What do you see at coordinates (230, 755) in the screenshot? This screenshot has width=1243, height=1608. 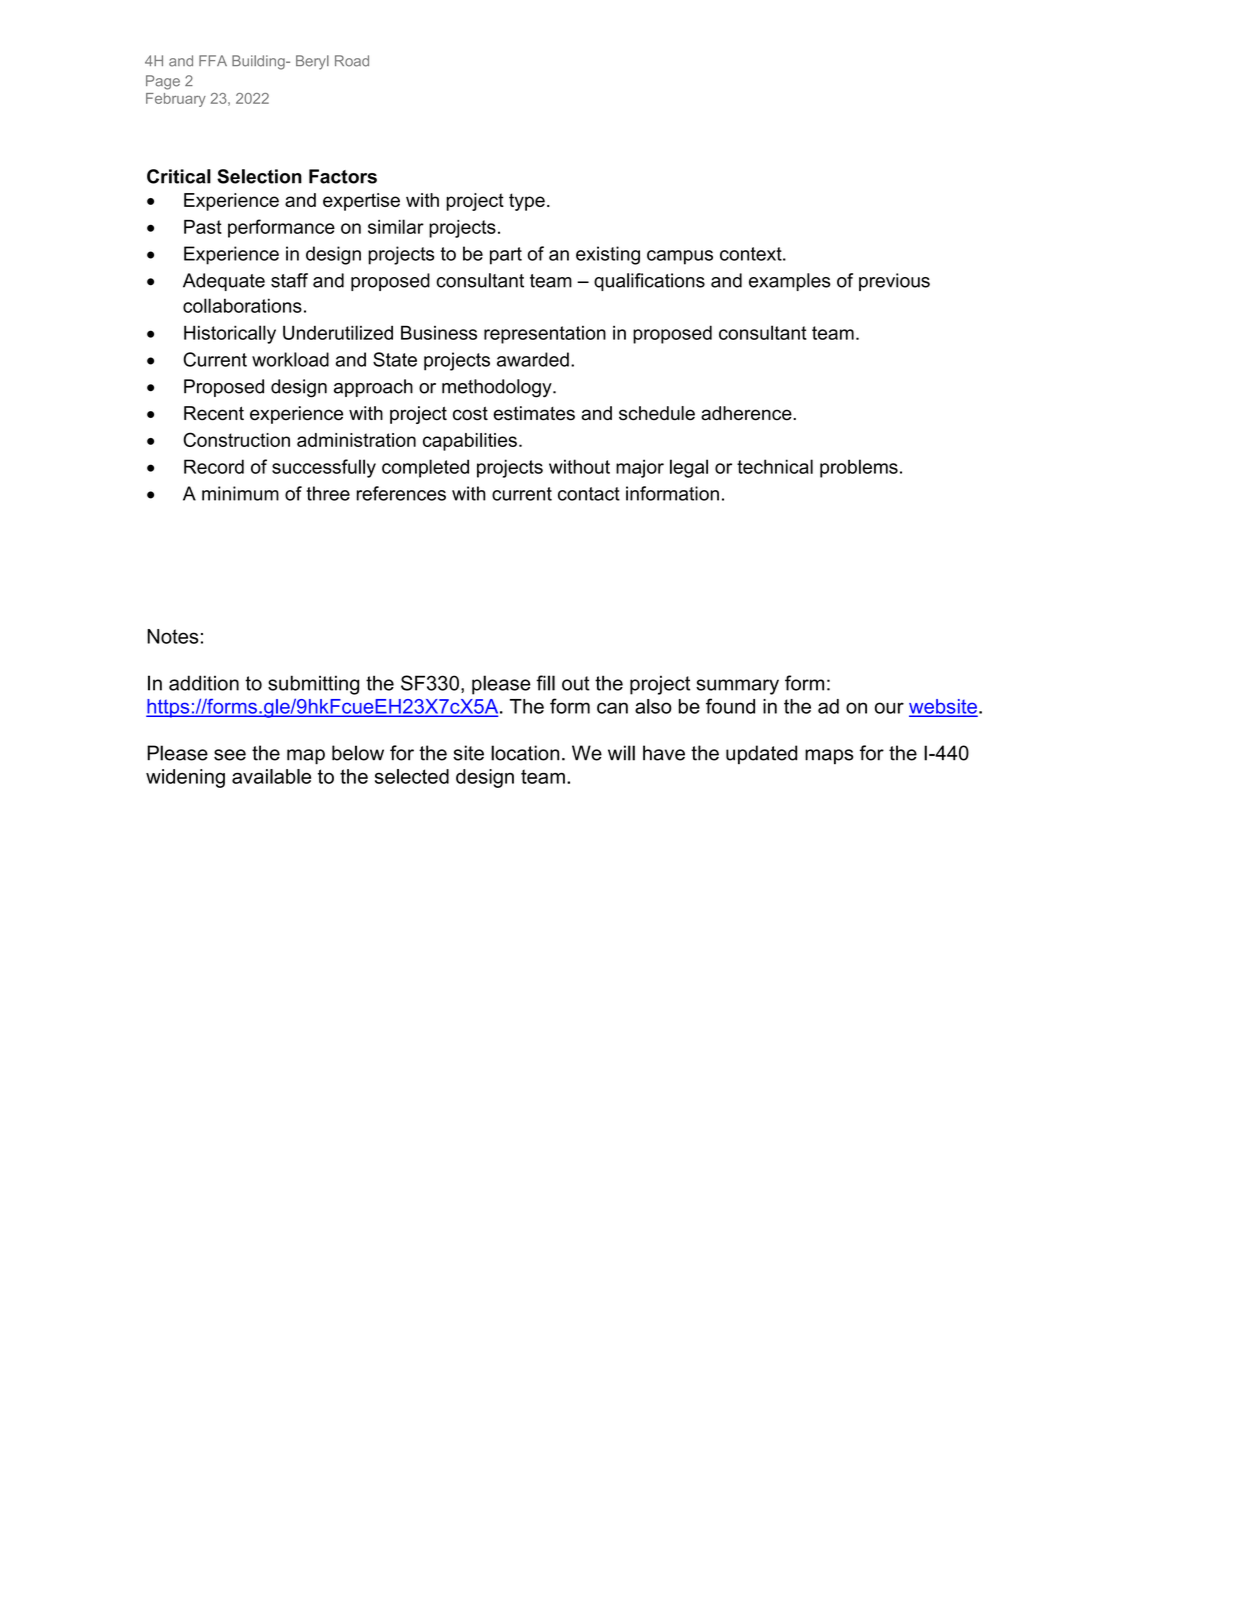 I see `see` at bounding box center [230, 755].
